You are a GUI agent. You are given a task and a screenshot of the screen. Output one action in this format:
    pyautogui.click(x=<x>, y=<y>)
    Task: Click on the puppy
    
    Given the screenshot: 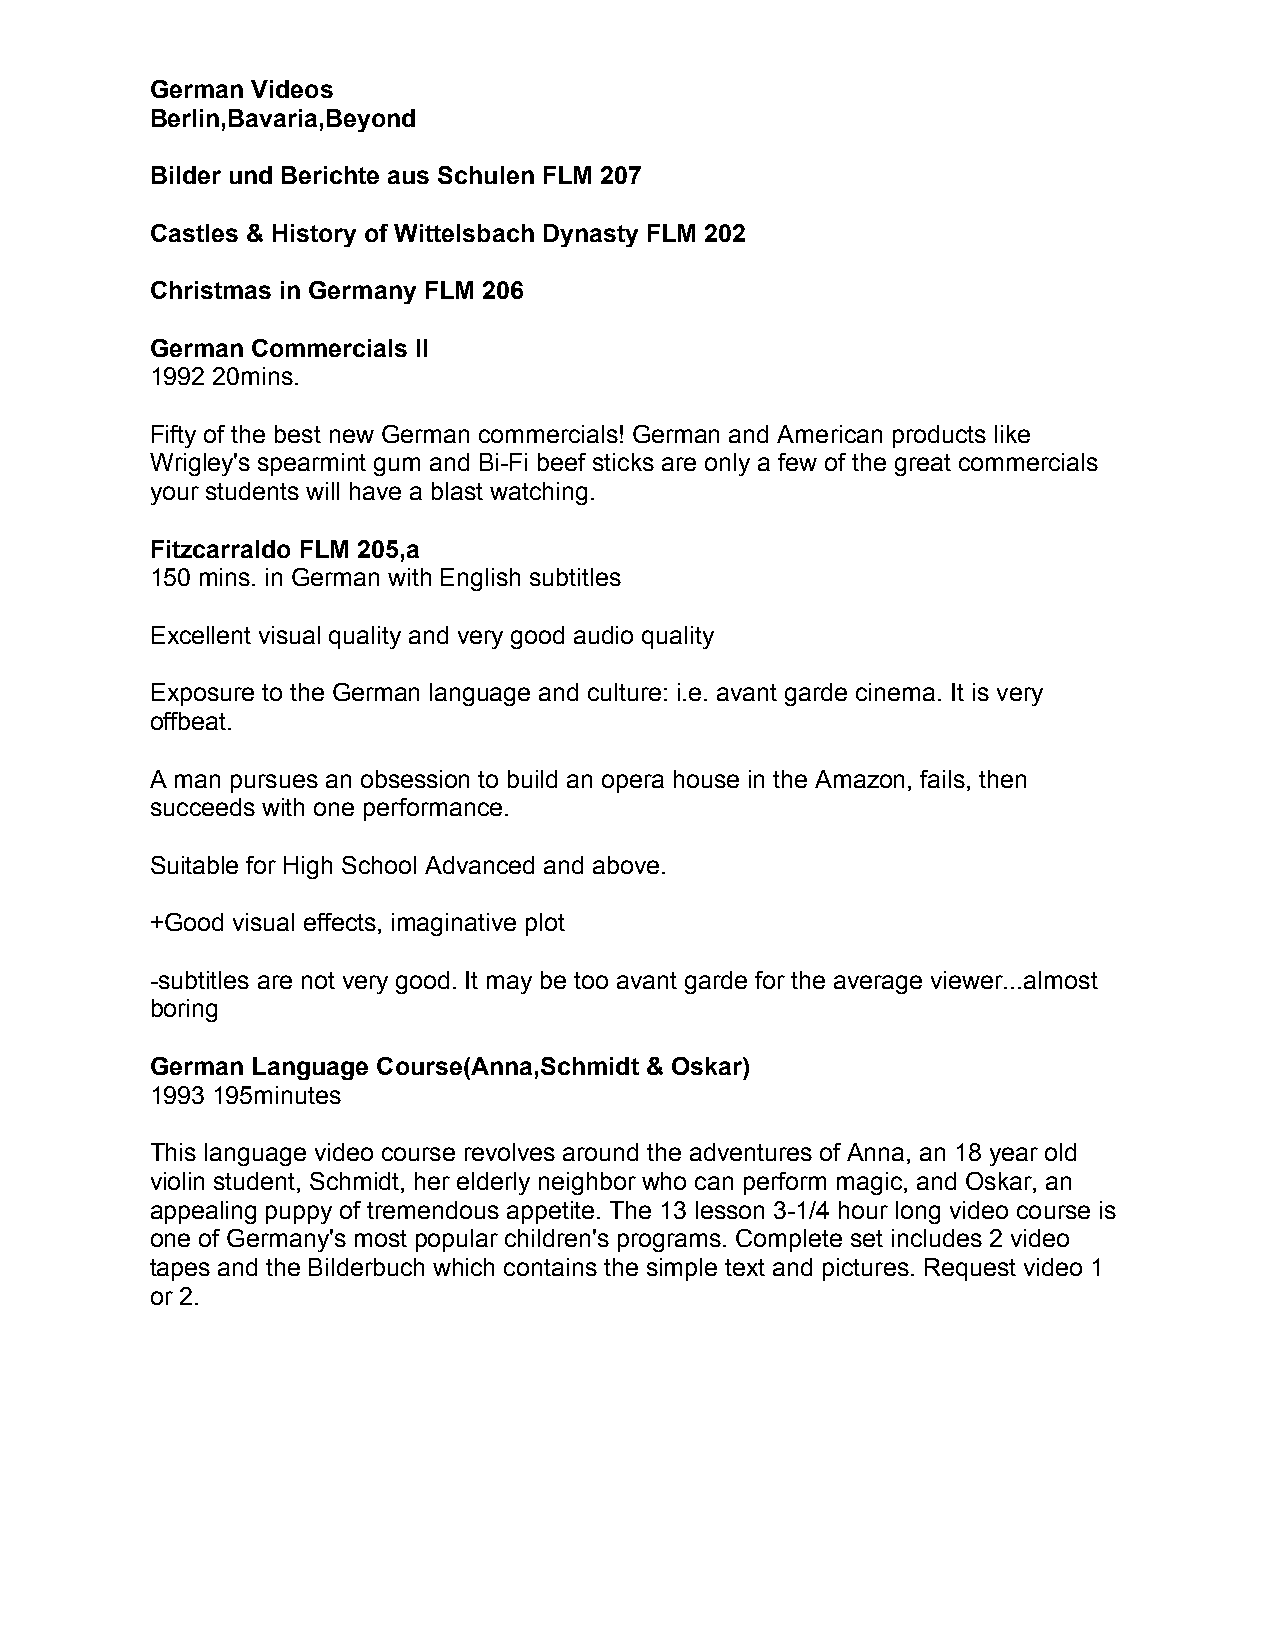 What is the action you would take?
    pyautogui.click(x=299, y=1214)
